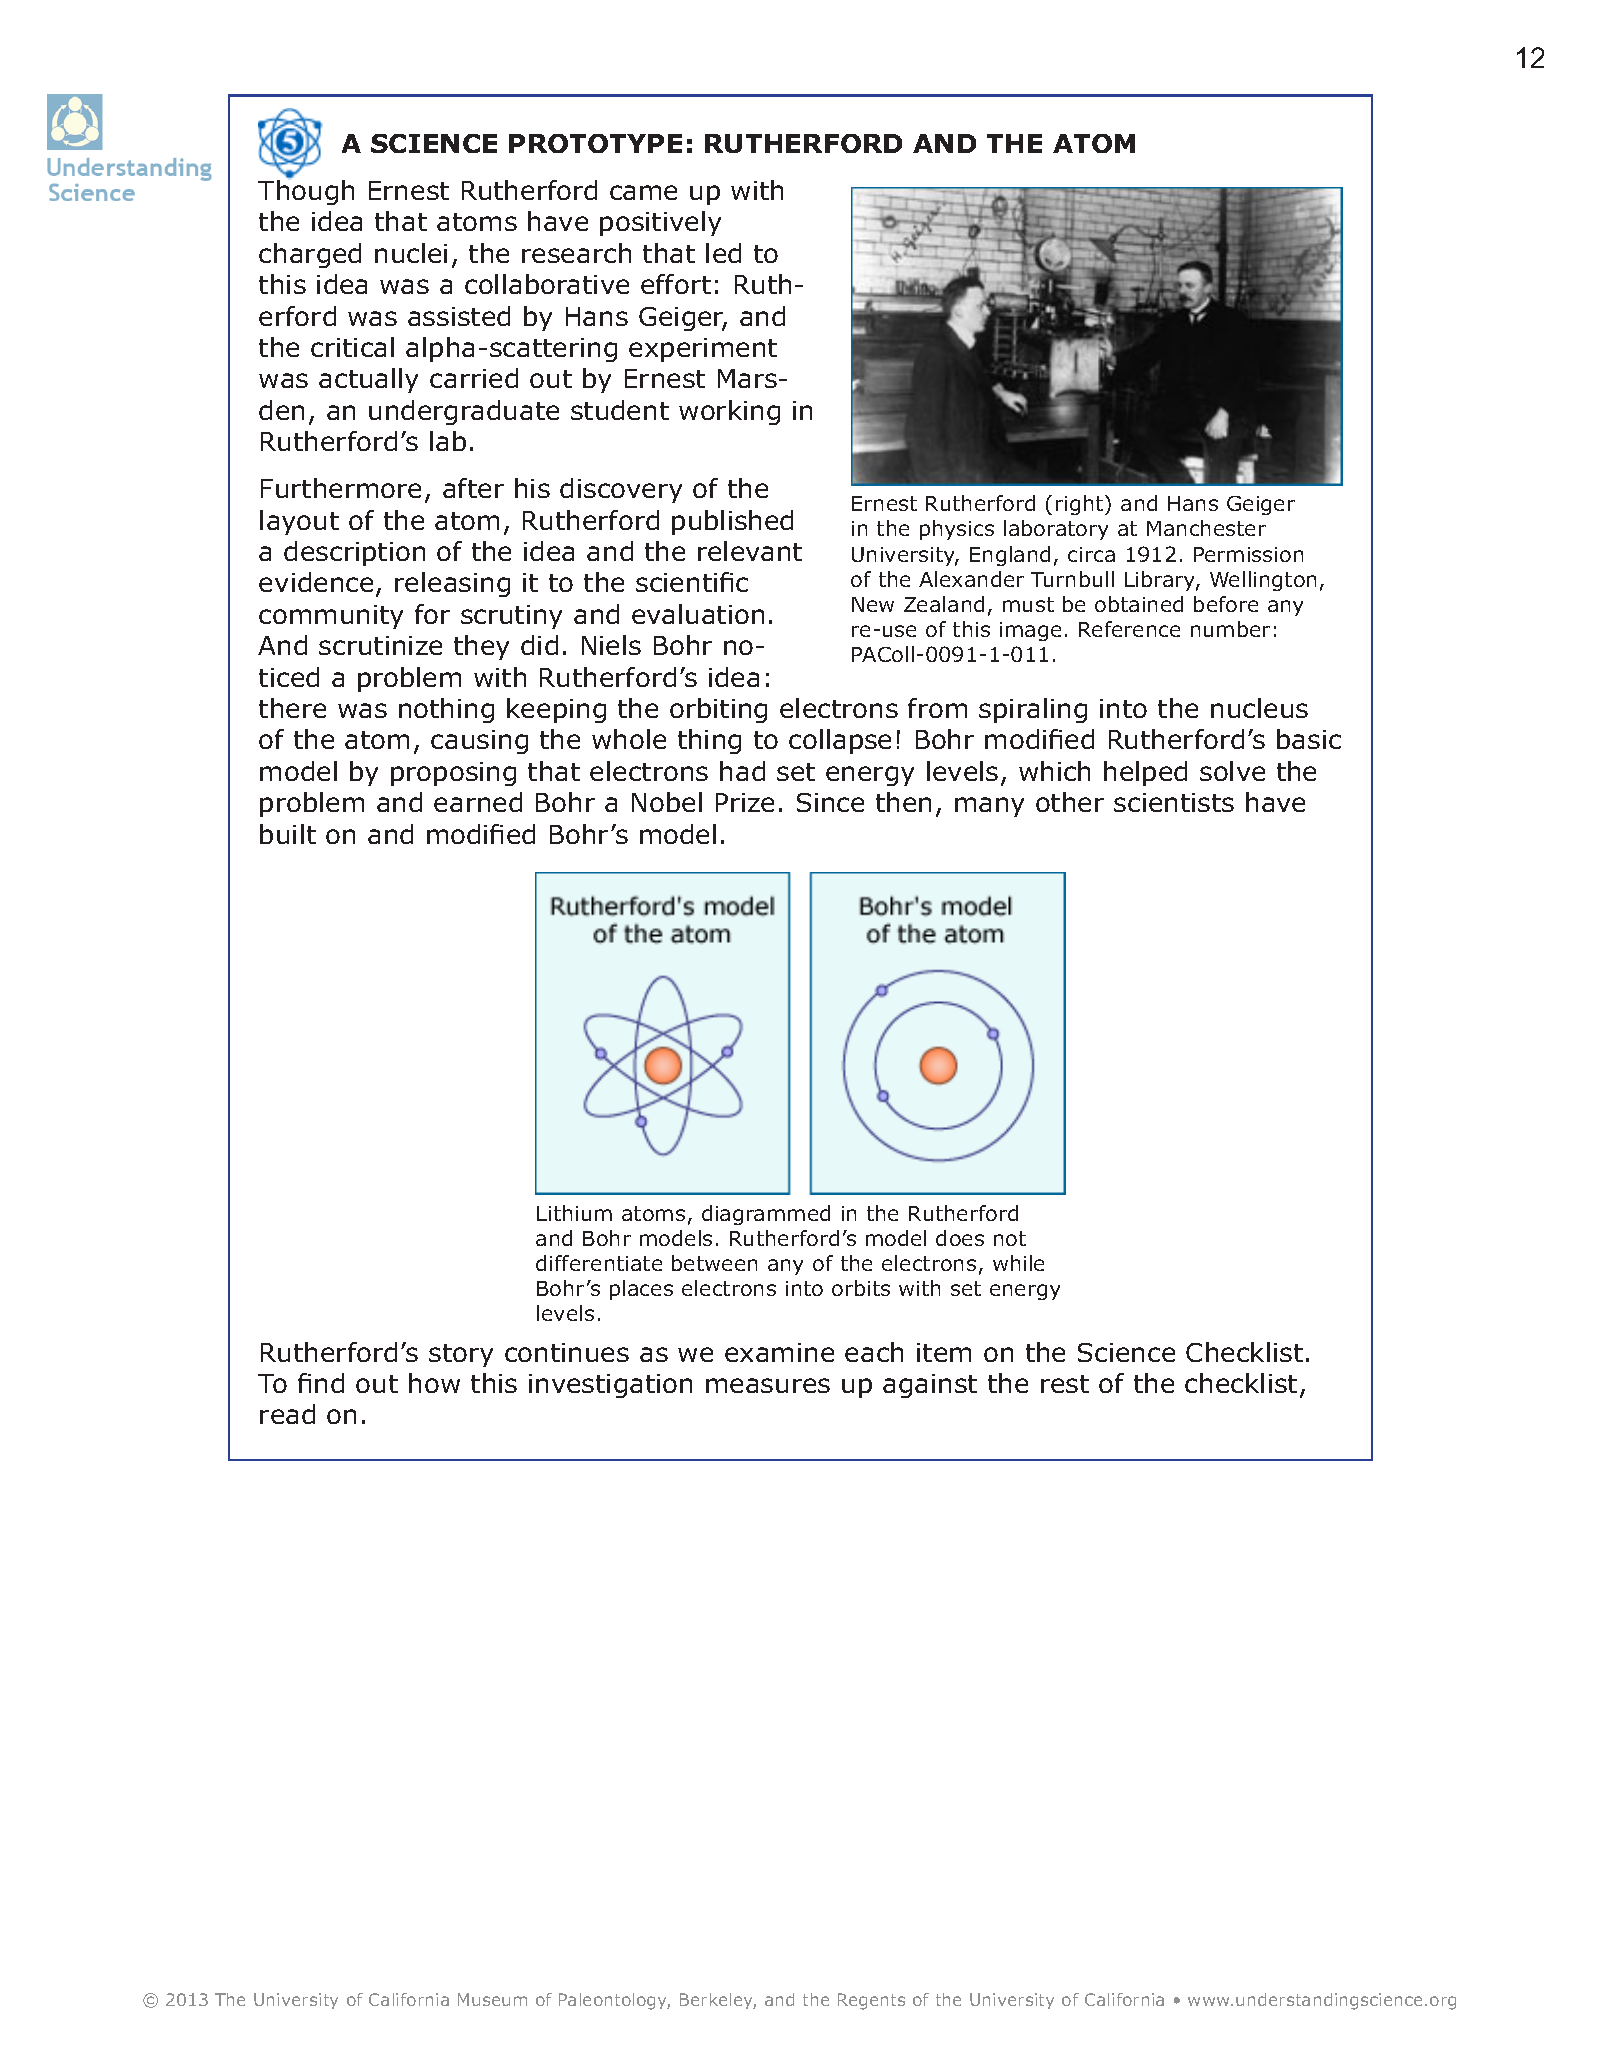 The width and height of the document is (1601, 2072). Describe the element at coordinates (574, 1213) in the document. I see `Lithium` at that location.
